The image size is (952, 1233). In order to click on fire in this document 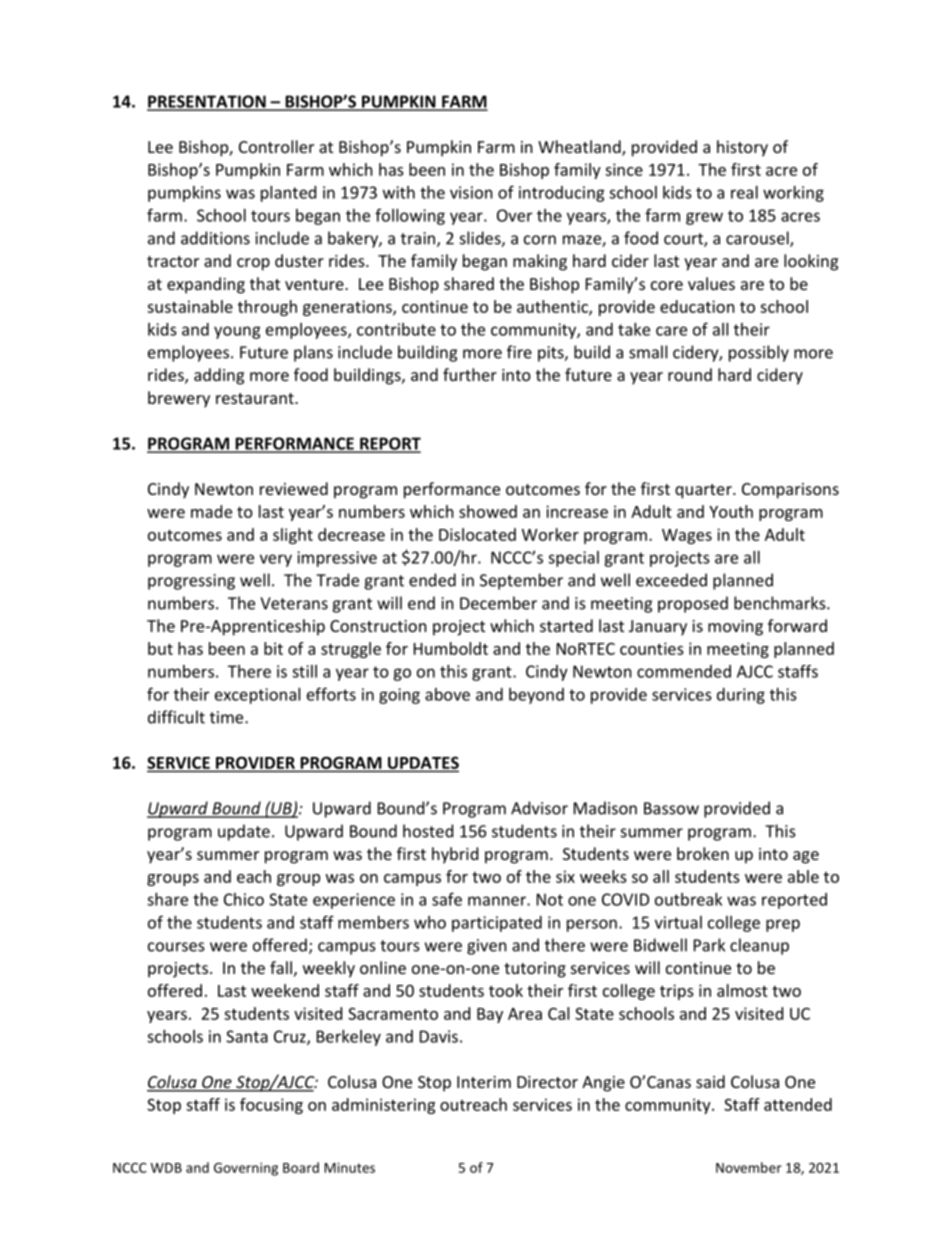, I will do `click(519, 352)`.
